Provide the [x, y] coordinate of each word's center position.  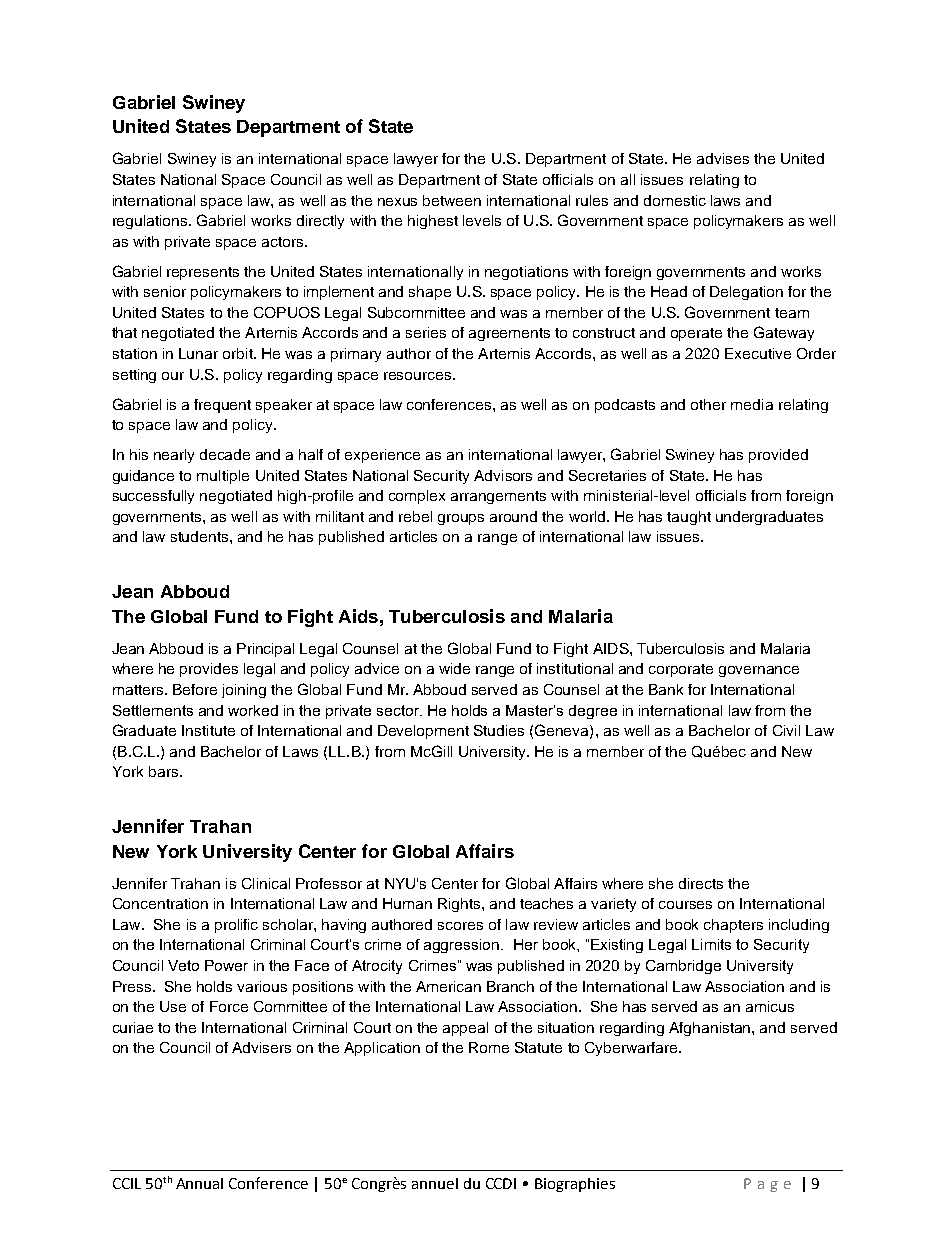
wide [454, 668]
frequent [222, 406]
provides [209, 670]
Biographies [575, 1185]
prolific [236, 926]
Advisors [503, 475]
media [752, 404]
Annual [199, 1183]
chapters [733, 926]
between [452, 200]
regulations [151, 222]
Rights [460, 905]
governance [759, 671]
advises [723, 158]
